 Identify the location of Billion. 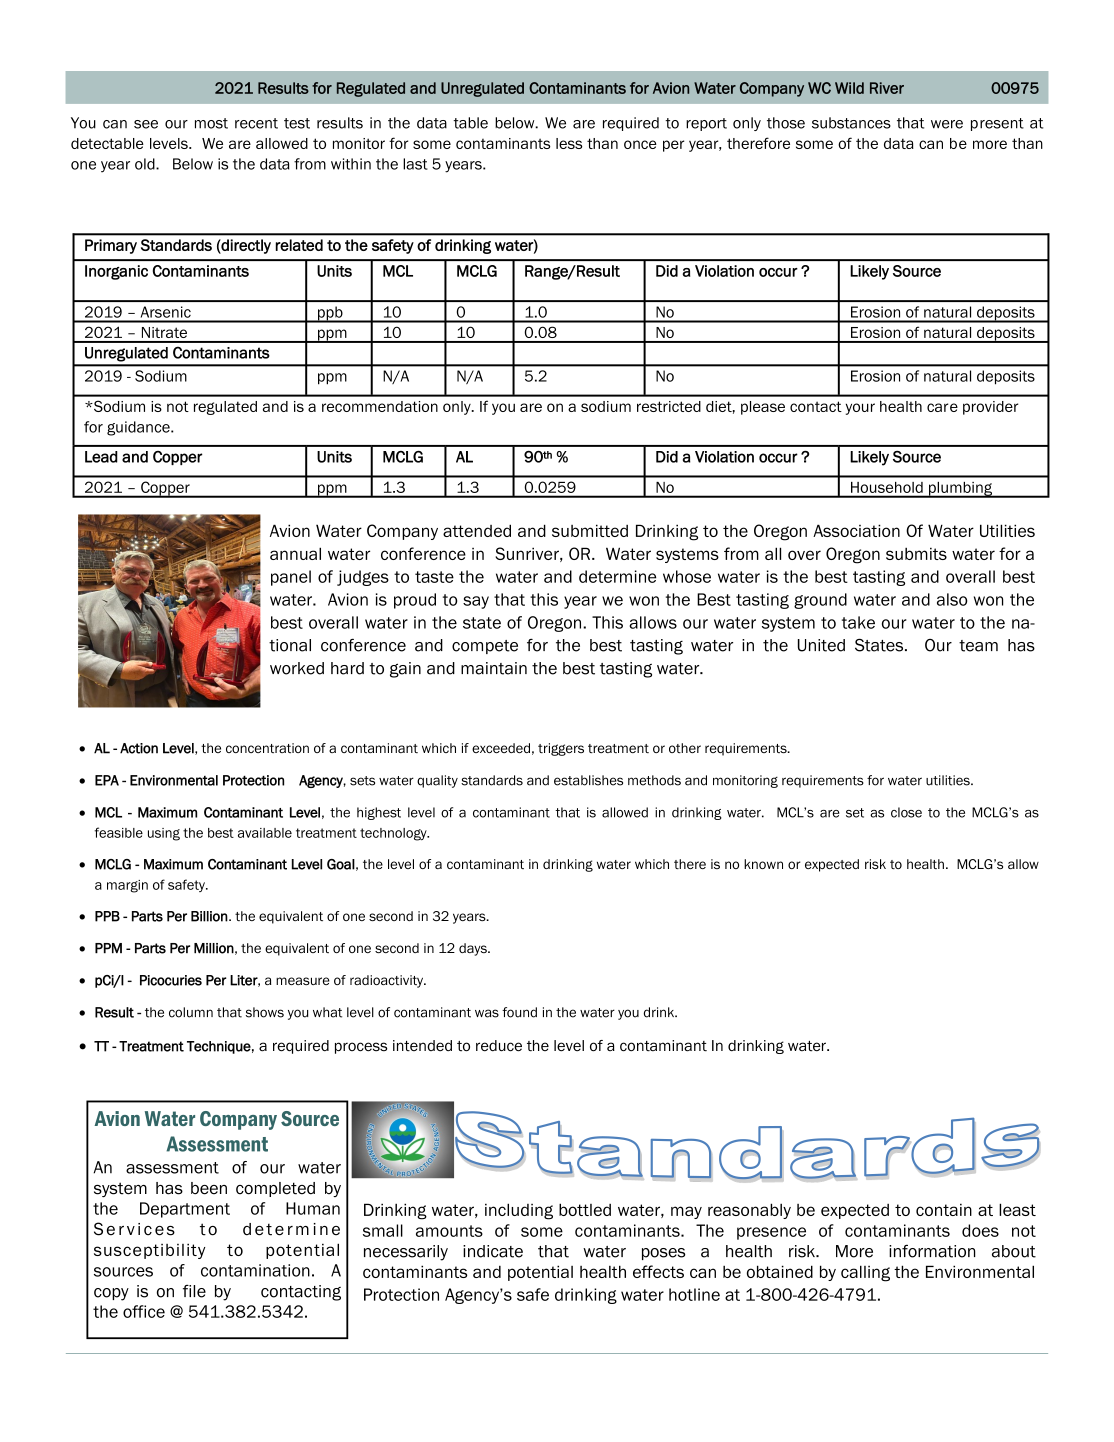
(209, 916).
